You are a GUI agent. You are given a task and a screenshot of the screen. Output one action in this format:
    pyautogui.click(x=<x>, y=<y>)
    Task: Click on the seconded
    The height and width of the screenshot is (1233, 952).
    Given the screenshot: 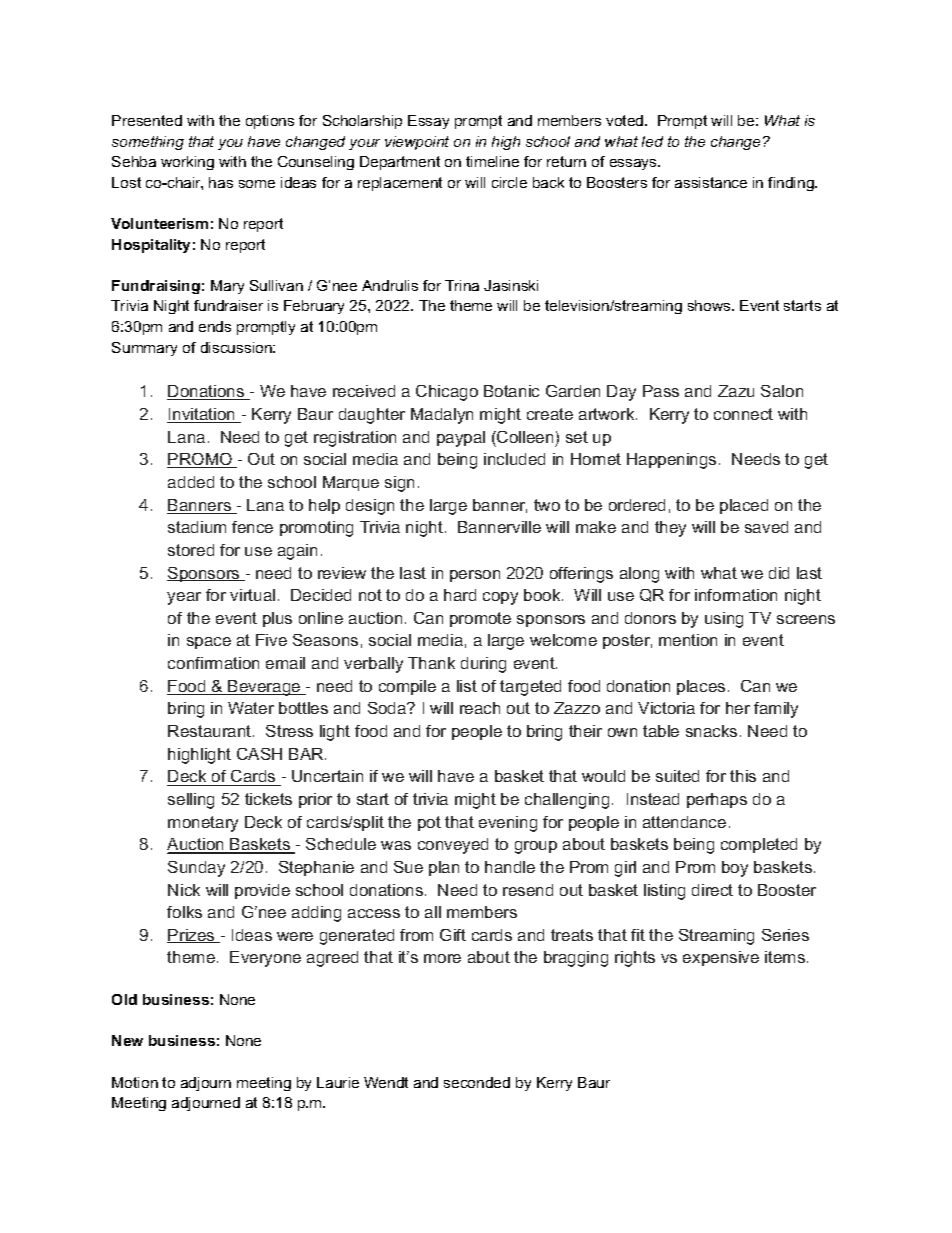 What is the action you would take?
    pyautogui.click(x=477, y=1082)
